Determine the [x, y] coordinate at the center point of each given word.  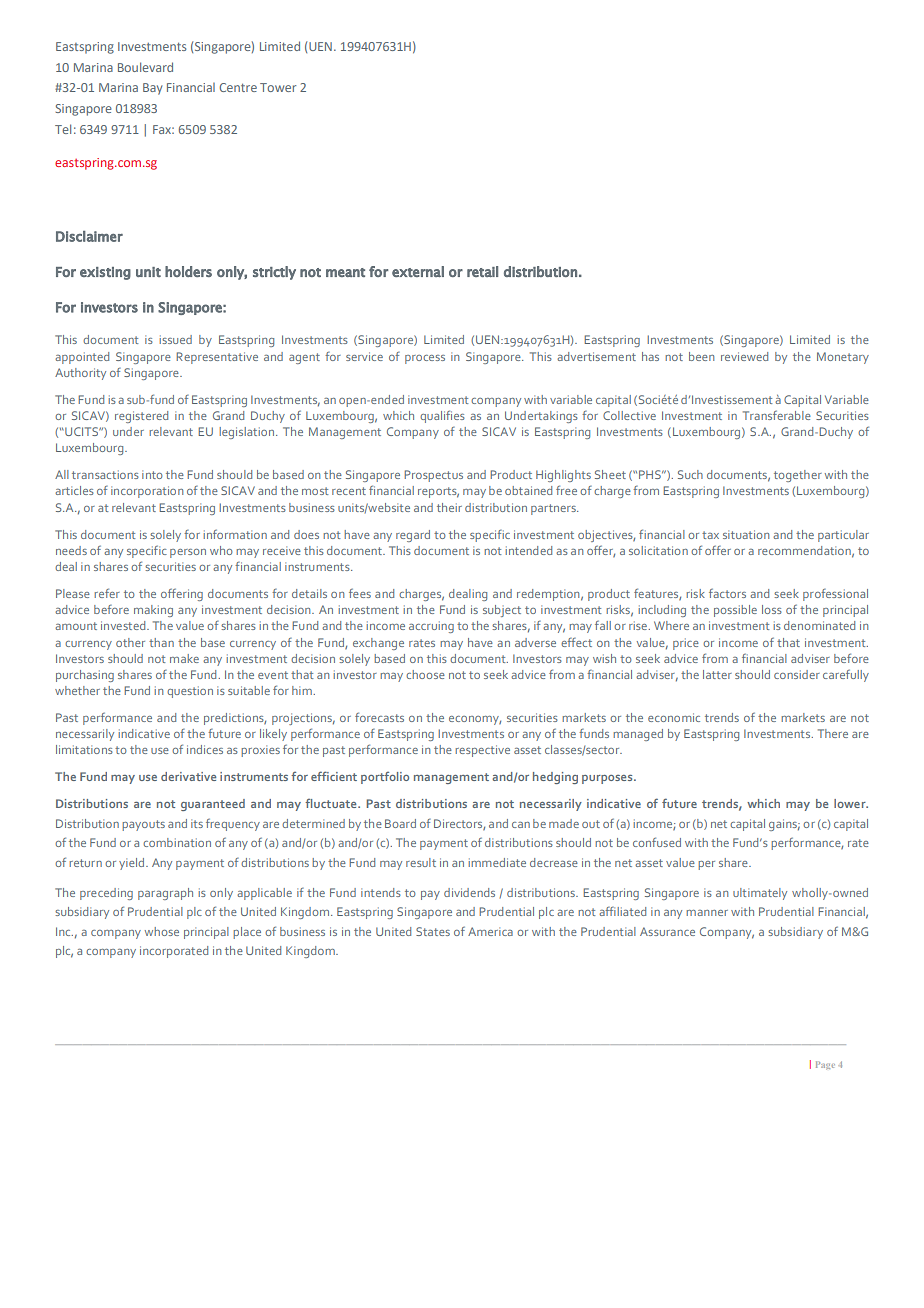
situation [746, 534]
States [433, 931]
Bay [152, 89]
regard [413, 536]
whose [162, 931]
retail [482, 271]
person [188, 553]
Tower [278, 87]
